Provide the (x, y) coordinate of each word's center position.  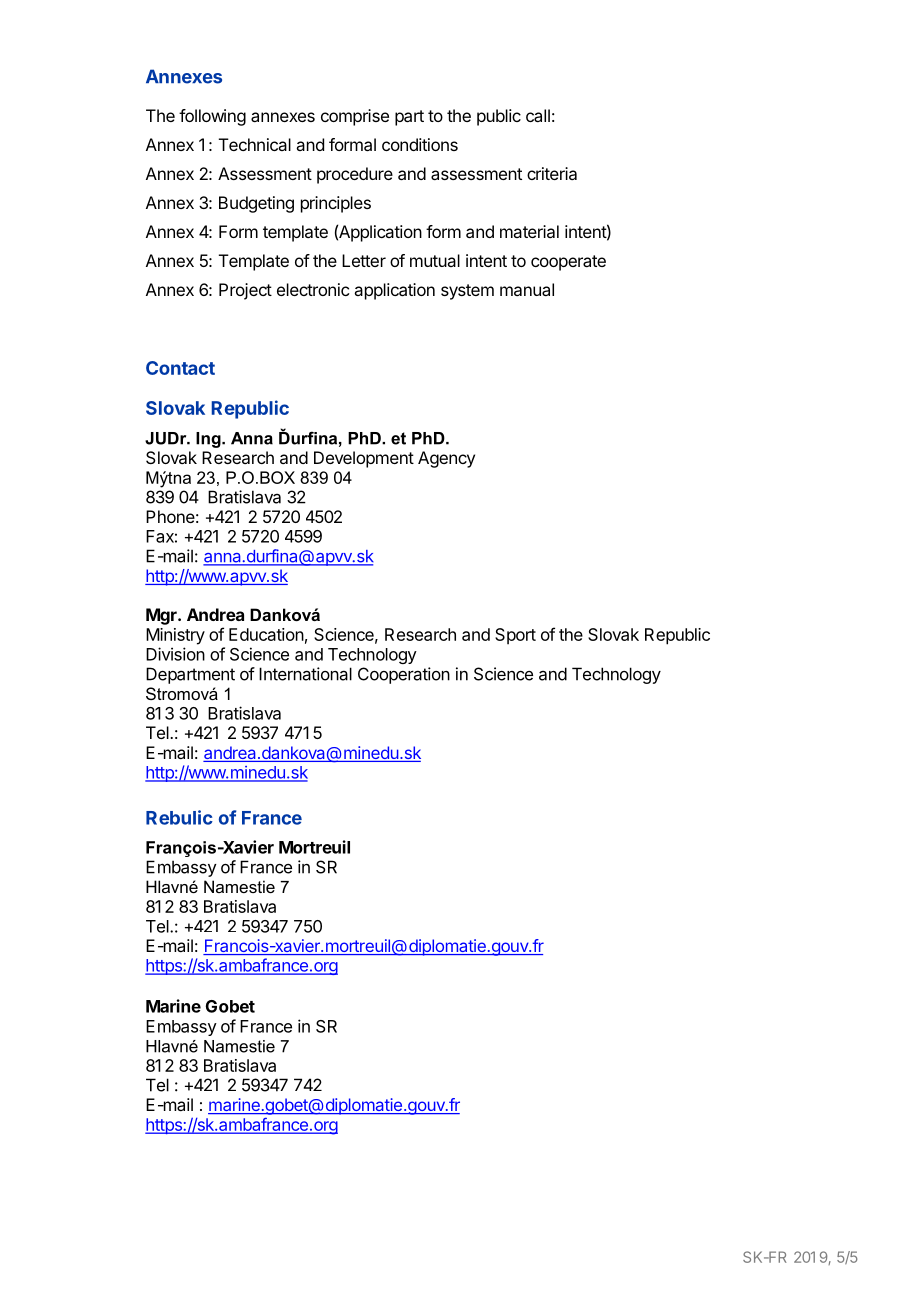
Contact (180, 368)
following (212, 117)
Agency (446, 459)
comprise (355, 117)
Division (175, 654)
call (538, 115)
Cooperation (404, 675)
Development (364, 459)
